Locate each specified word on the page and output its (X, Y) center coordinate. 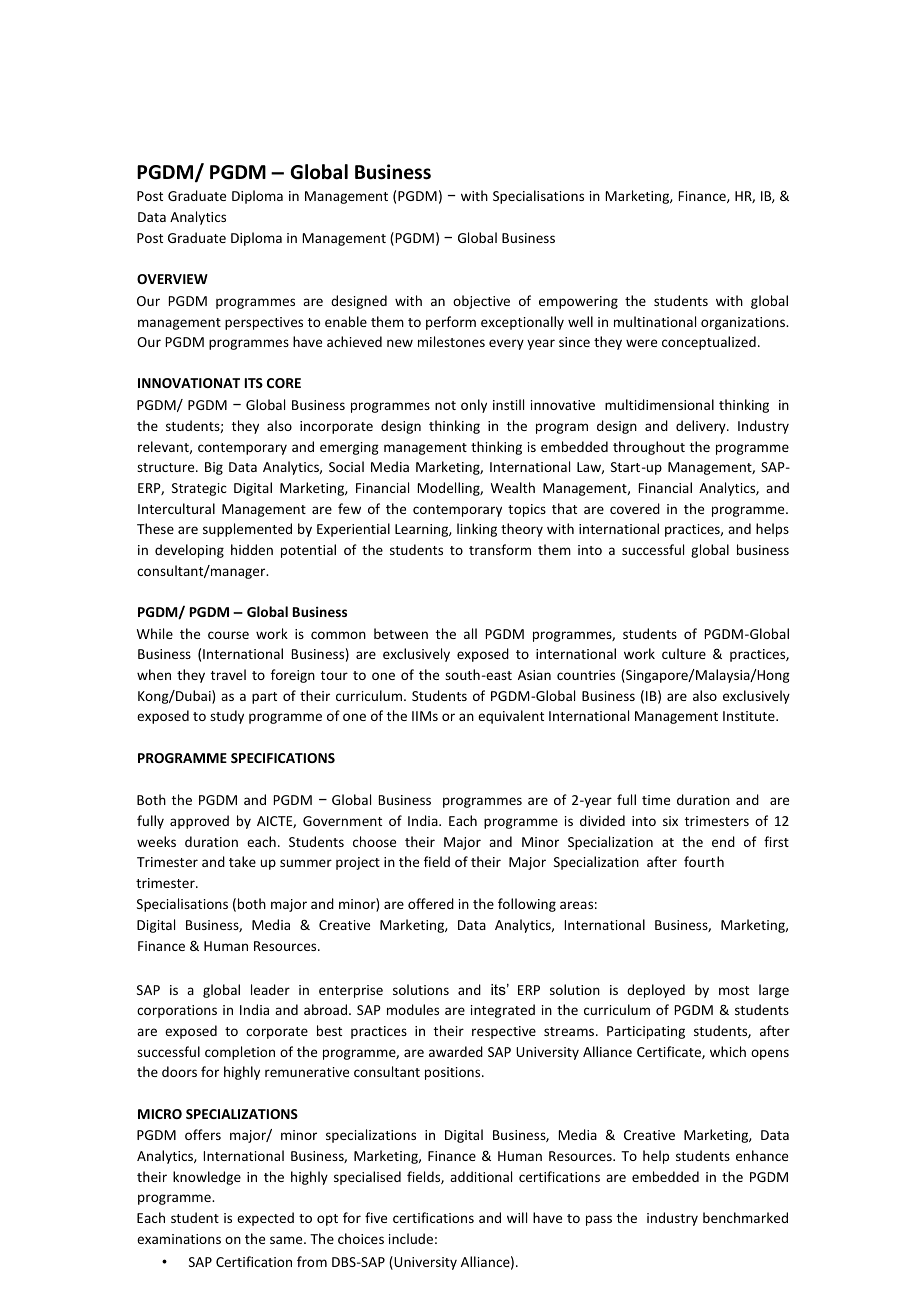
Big (214, 468)
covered (635, 508)
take (242, 861)
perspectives (264, 323)
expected (265, 1219)
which (728, 1051)
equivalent (511, 717)
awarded (456, 1051)
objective (481, 302)
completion (240, 1053)
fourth (704, 861)
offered (431, 903)
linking (477, 530)
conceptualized (709, 343)
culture (684, 653)
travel (228, 674)
